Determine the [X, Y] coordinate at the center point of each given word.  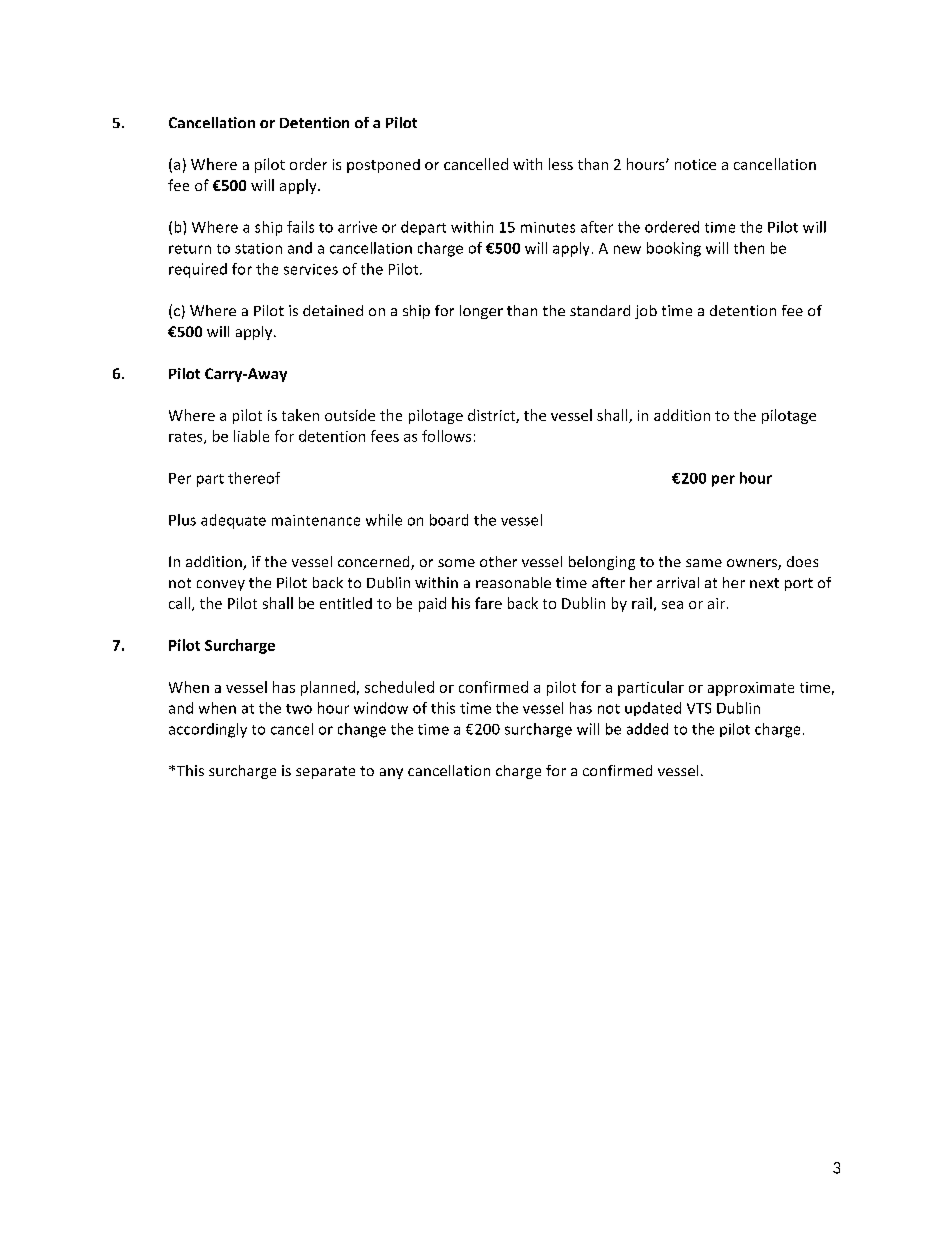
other [498, 561]
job [646, 312]
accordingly [208, 730]
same [704, 563]
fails [300, 227]
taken [300, 415]
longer [481, 312]
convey [221, 585]
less [561, 164]
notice [695, 164]
